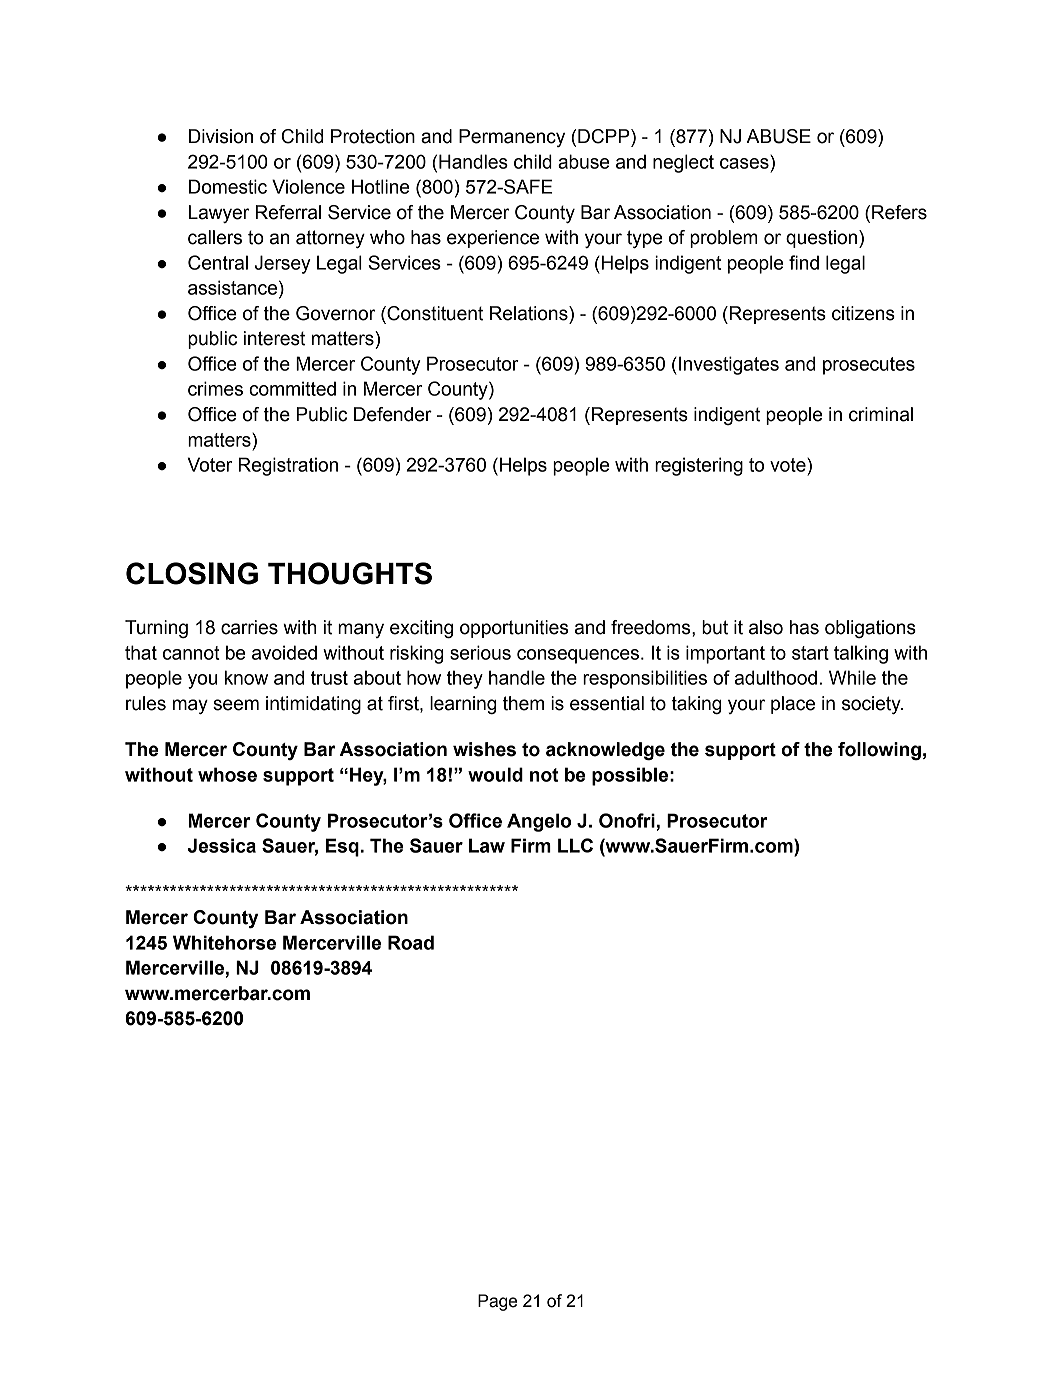 The image size is (1063, 1376). I want to click on Whitehorse, so click(224, 942).
